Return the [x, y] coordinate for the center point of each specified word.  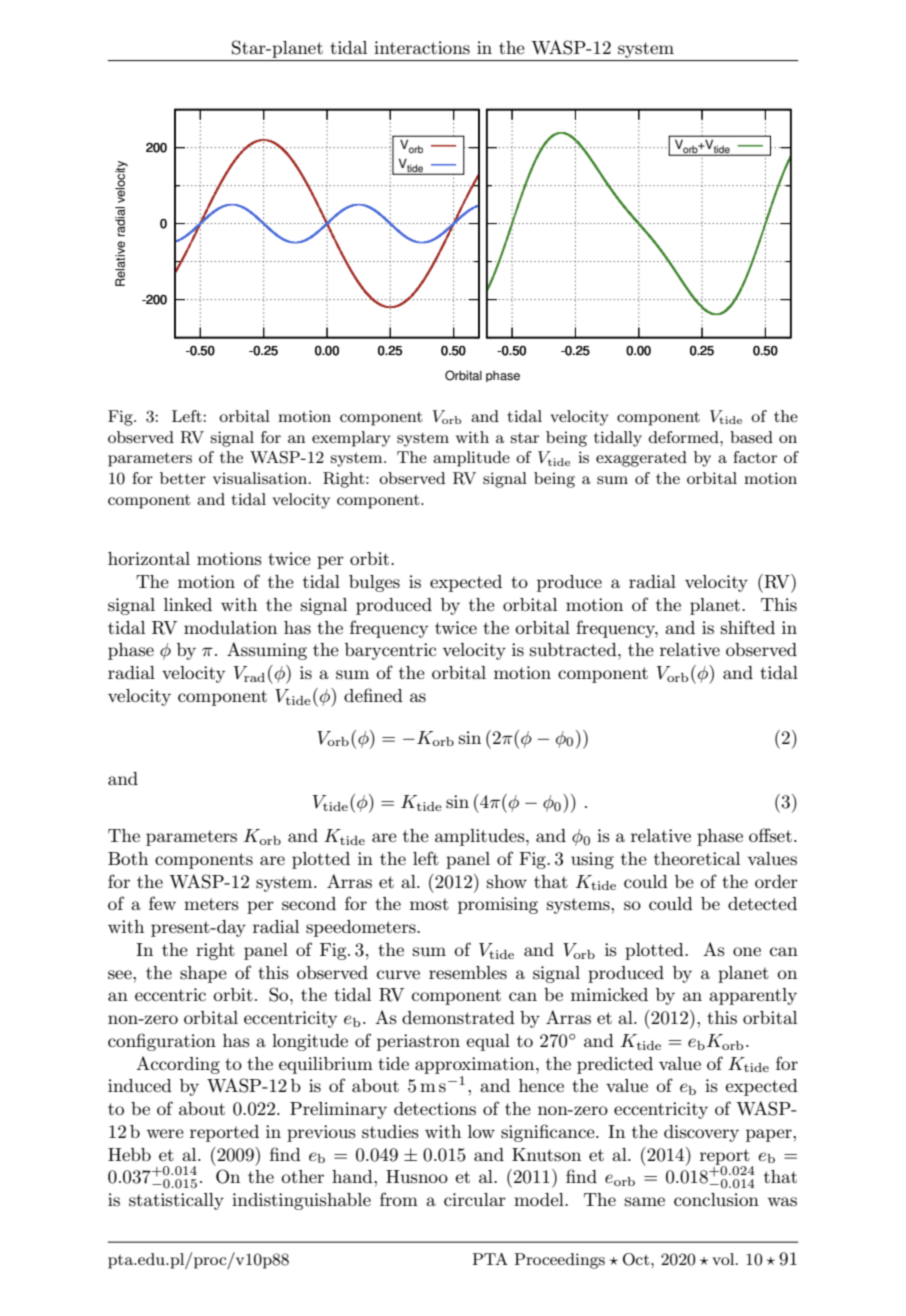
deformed [685, 437]
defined [373, 695]
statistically [176, 1201]
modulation [230, 628]
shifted [748, 627]
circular [475, 1199]
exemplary [351, 439]
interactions [422, 48]
